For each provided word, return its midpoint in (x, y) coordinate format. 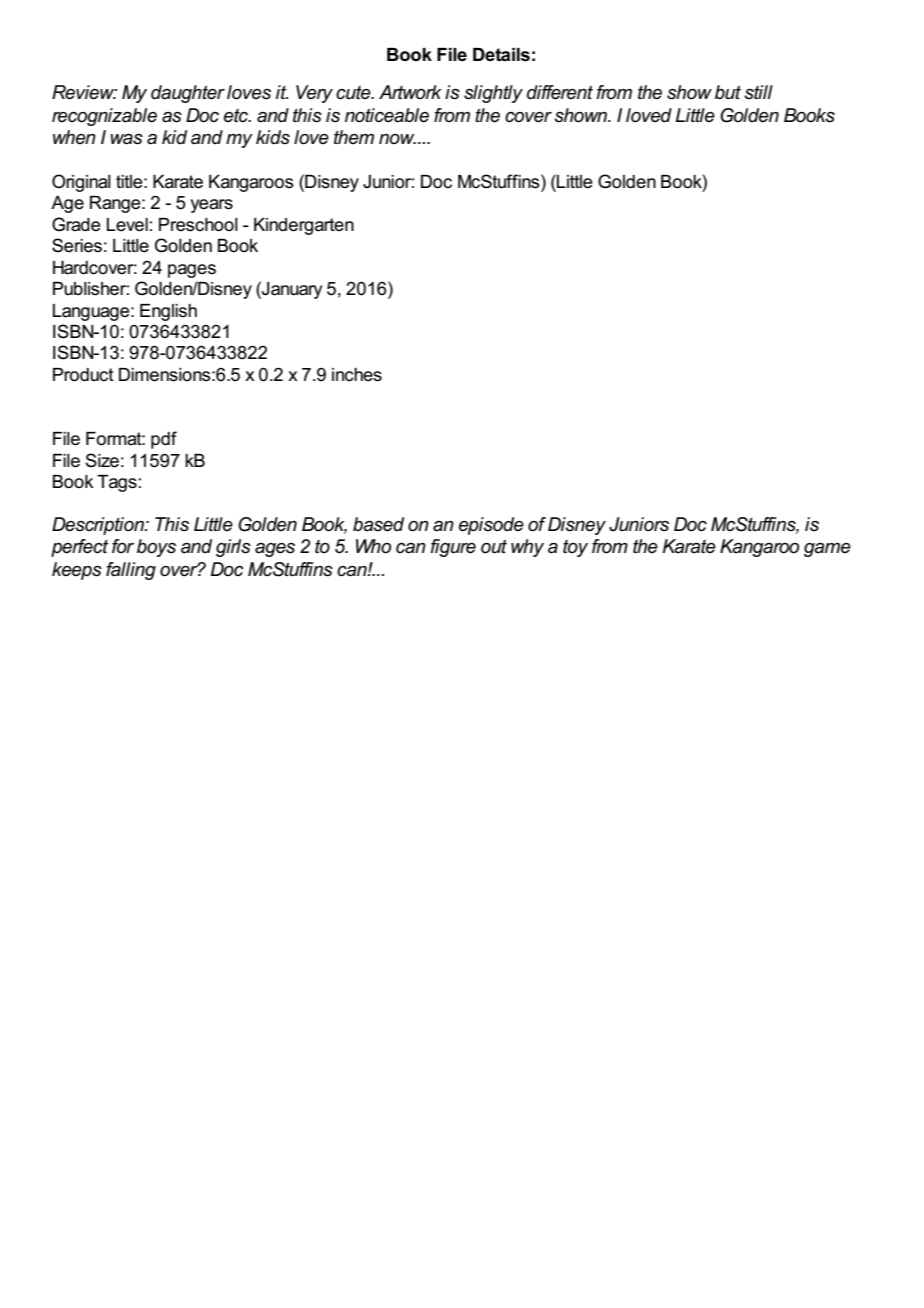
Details (501, 55)
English (168, 312)
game (827, 550)
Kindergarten (304, 226)
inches (357, 375)
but (728, 92)
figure (453, 548)
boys (156, 548)
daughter (188, 94)
